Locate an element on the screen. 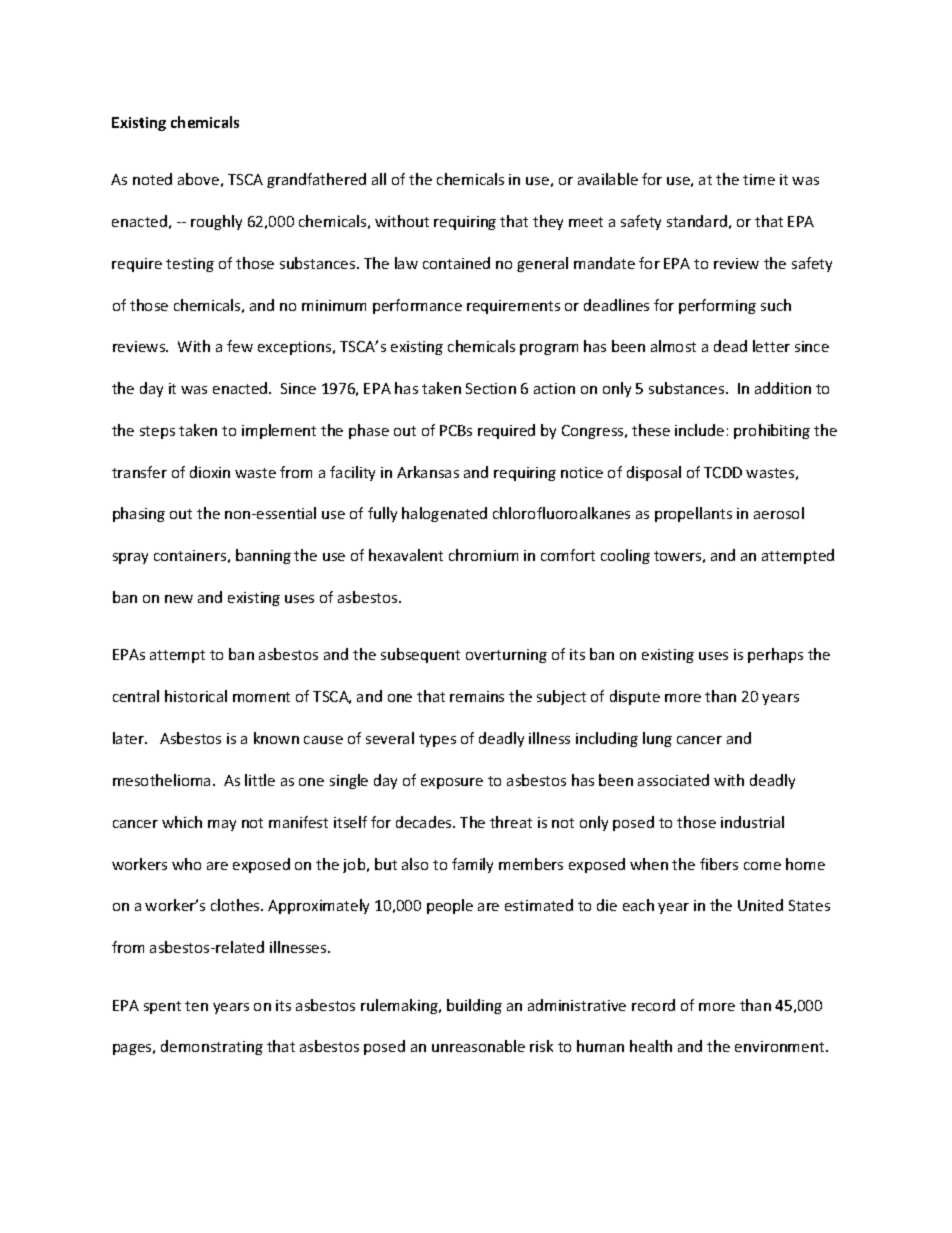 The height and width of the screenshot is (1233, 952). may is located at coordinates (222, 825).
